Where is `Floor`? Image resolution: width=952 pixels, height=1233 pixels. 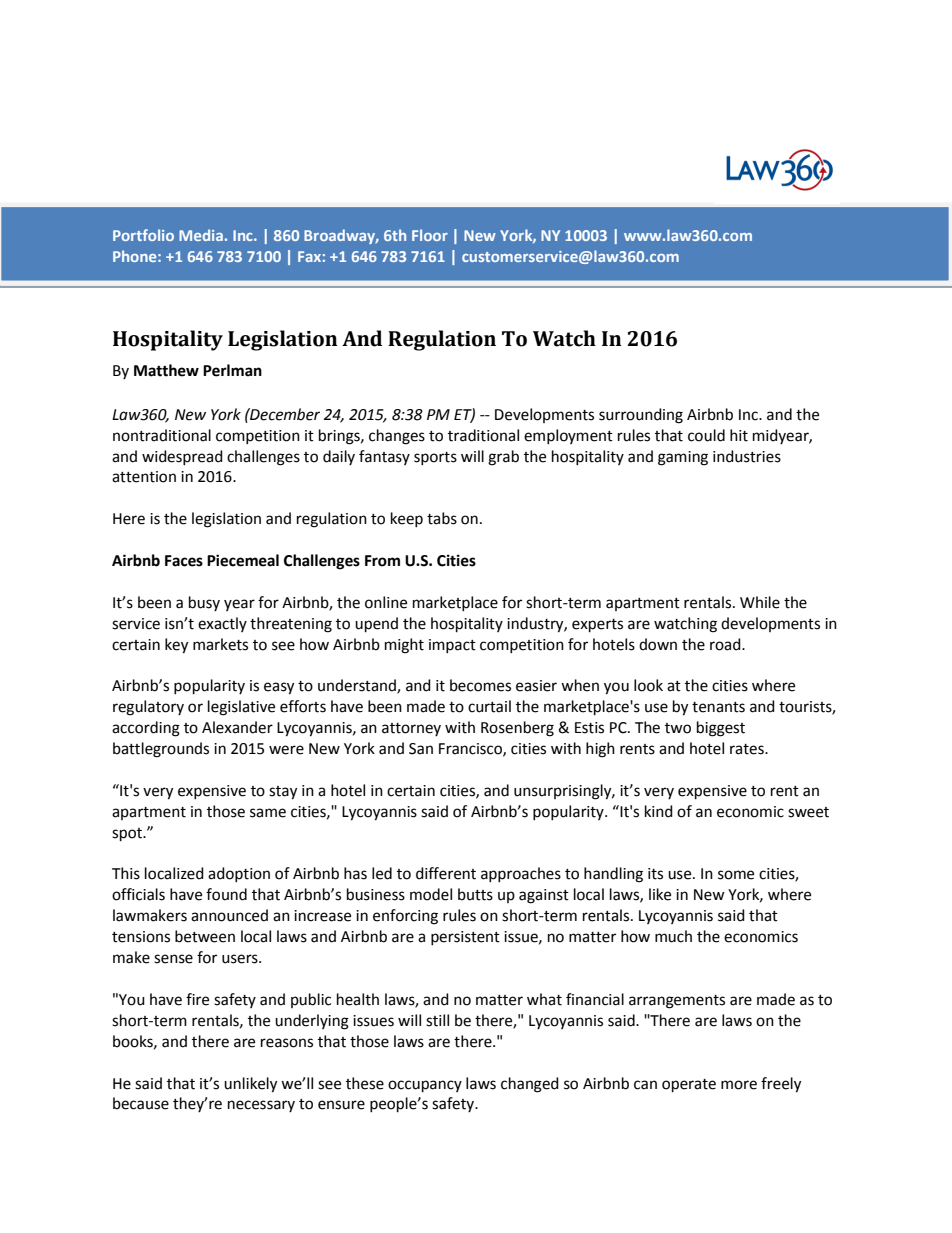 Floor is located at coordinates (430, 235).
